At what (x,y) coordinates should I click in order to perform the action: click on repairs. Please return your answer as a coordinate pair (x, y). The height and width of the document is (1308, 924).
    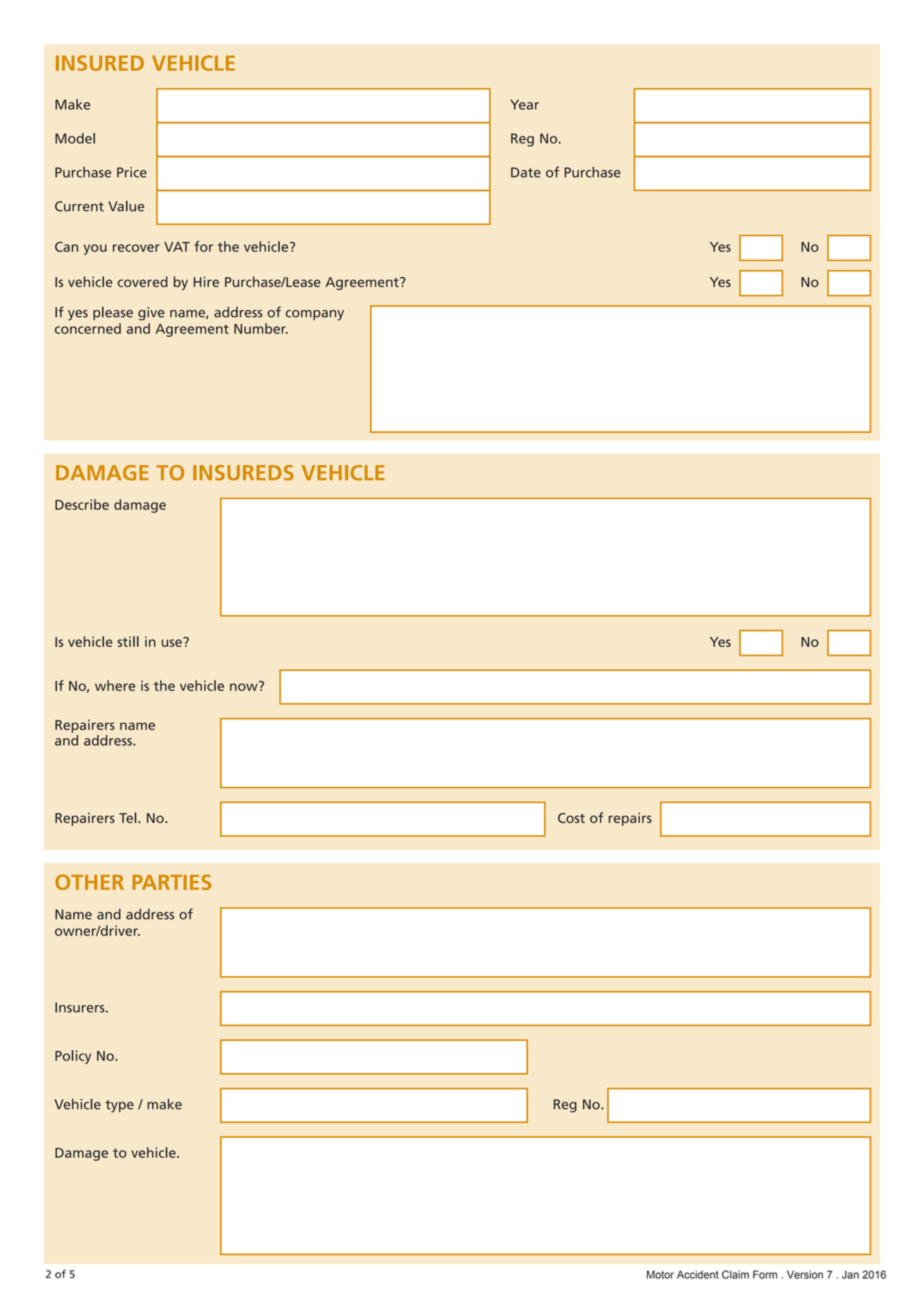
    Looking at the image, I should click on (630, 819).
